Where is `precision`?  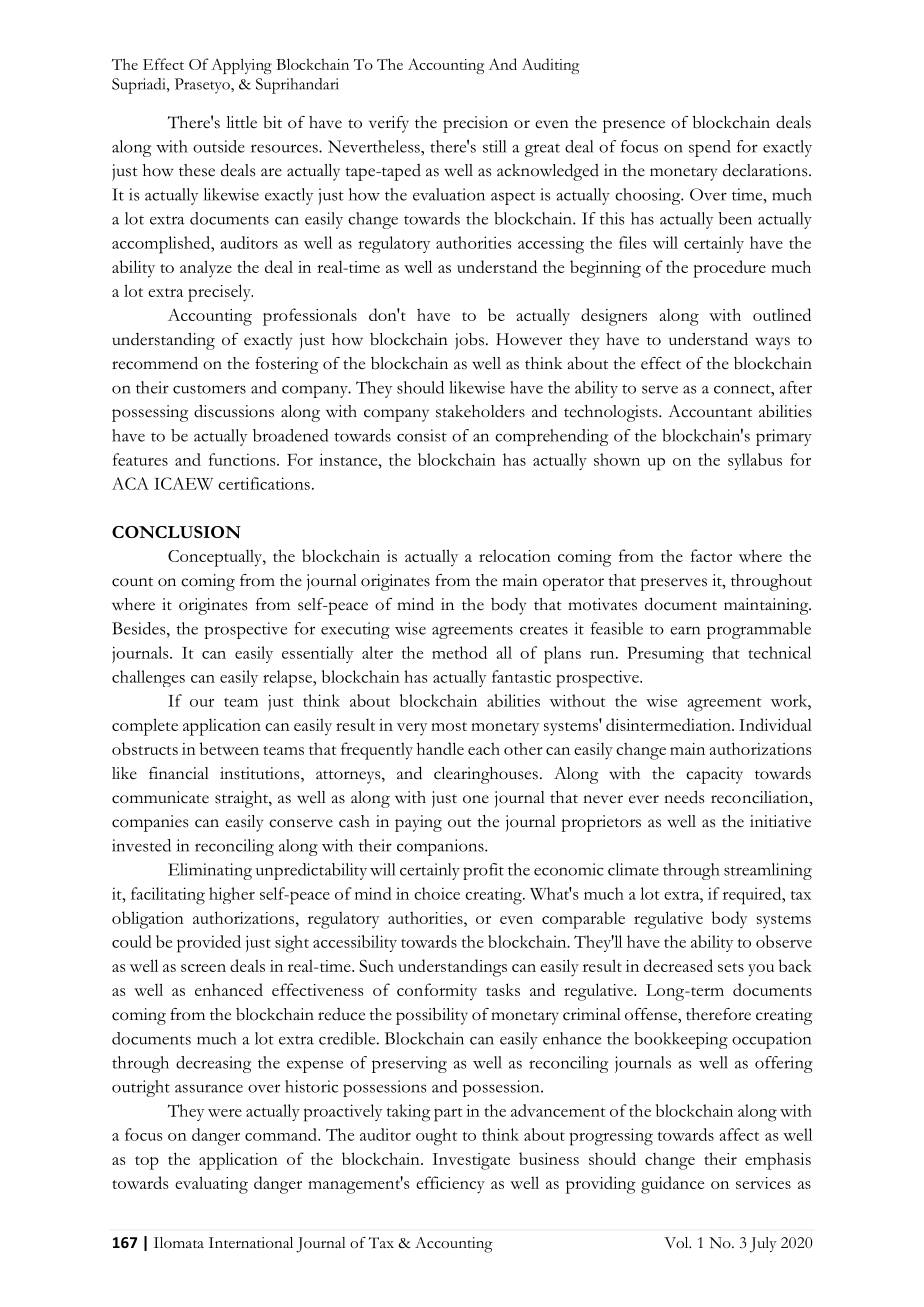 precision is located at coordinates (475, 124).
